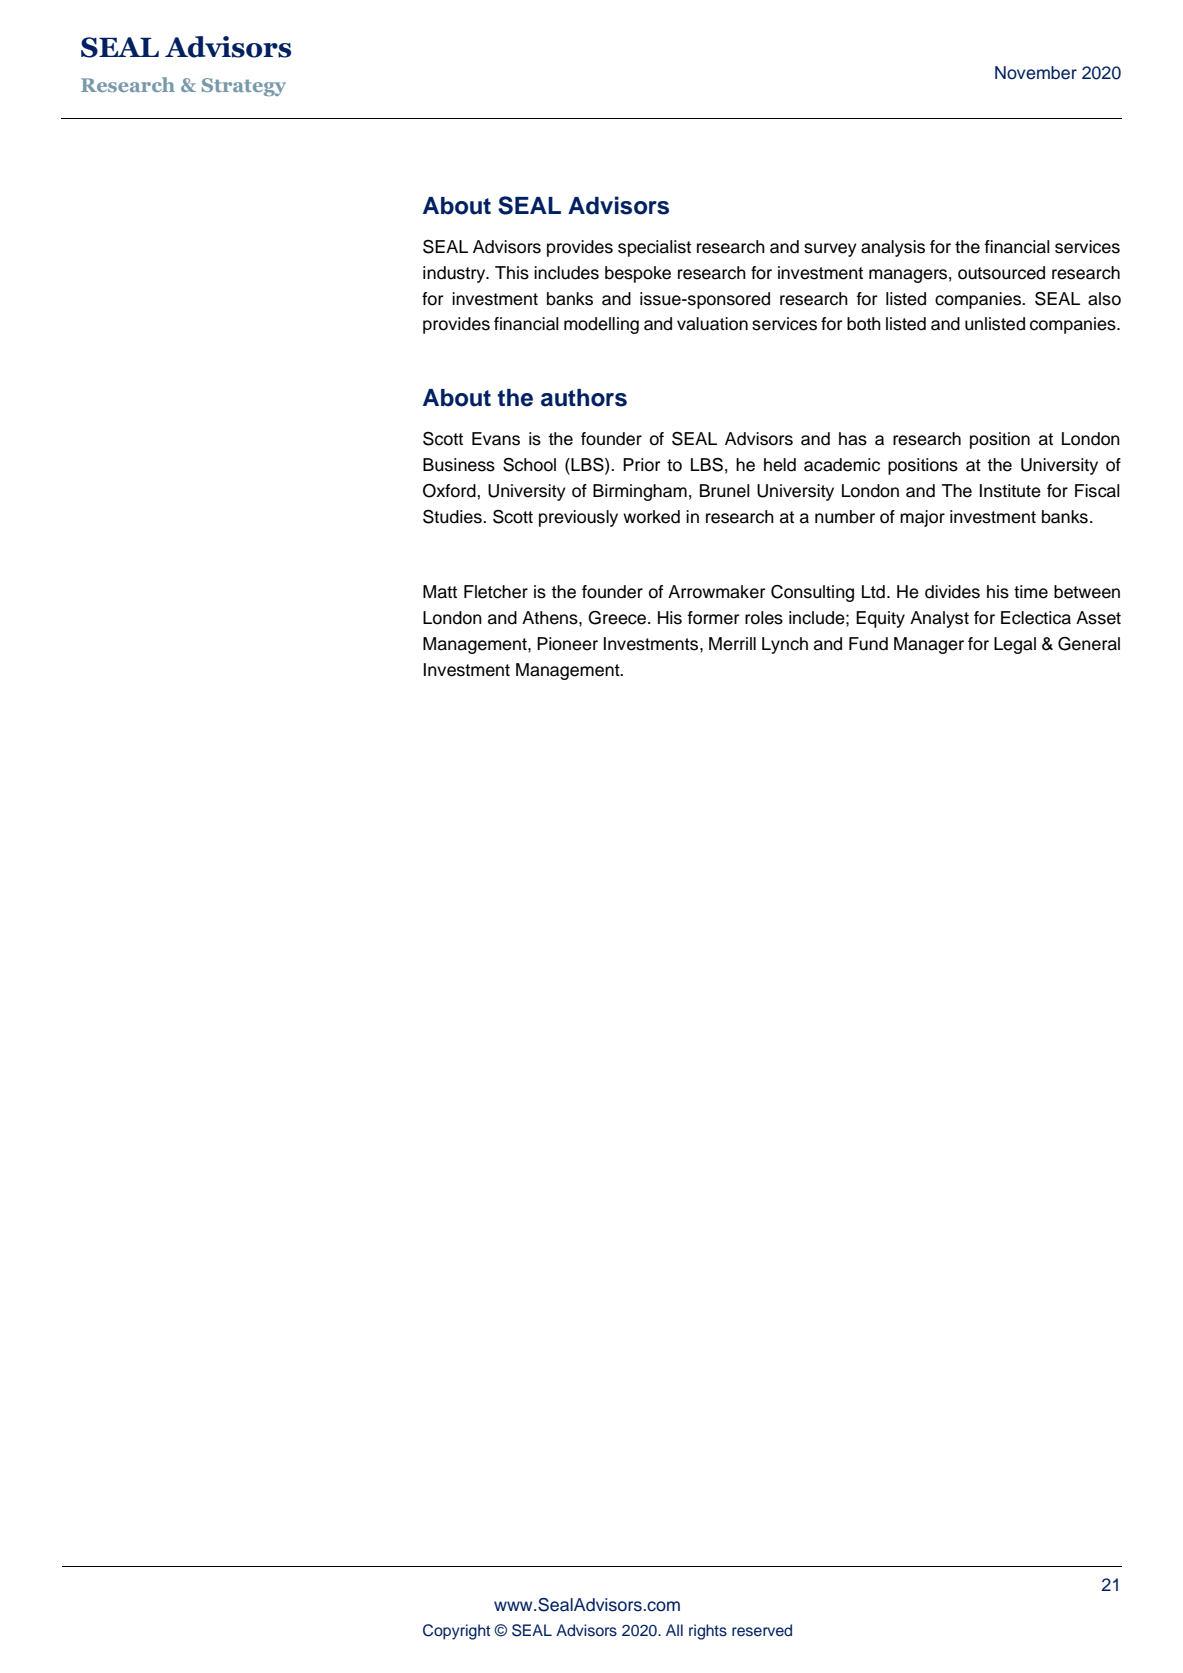 This screenshot has height=1673, width=1183. Describe the element at coordinates (567, 644) in the screenshot. I see `Pioneer` at that location.
